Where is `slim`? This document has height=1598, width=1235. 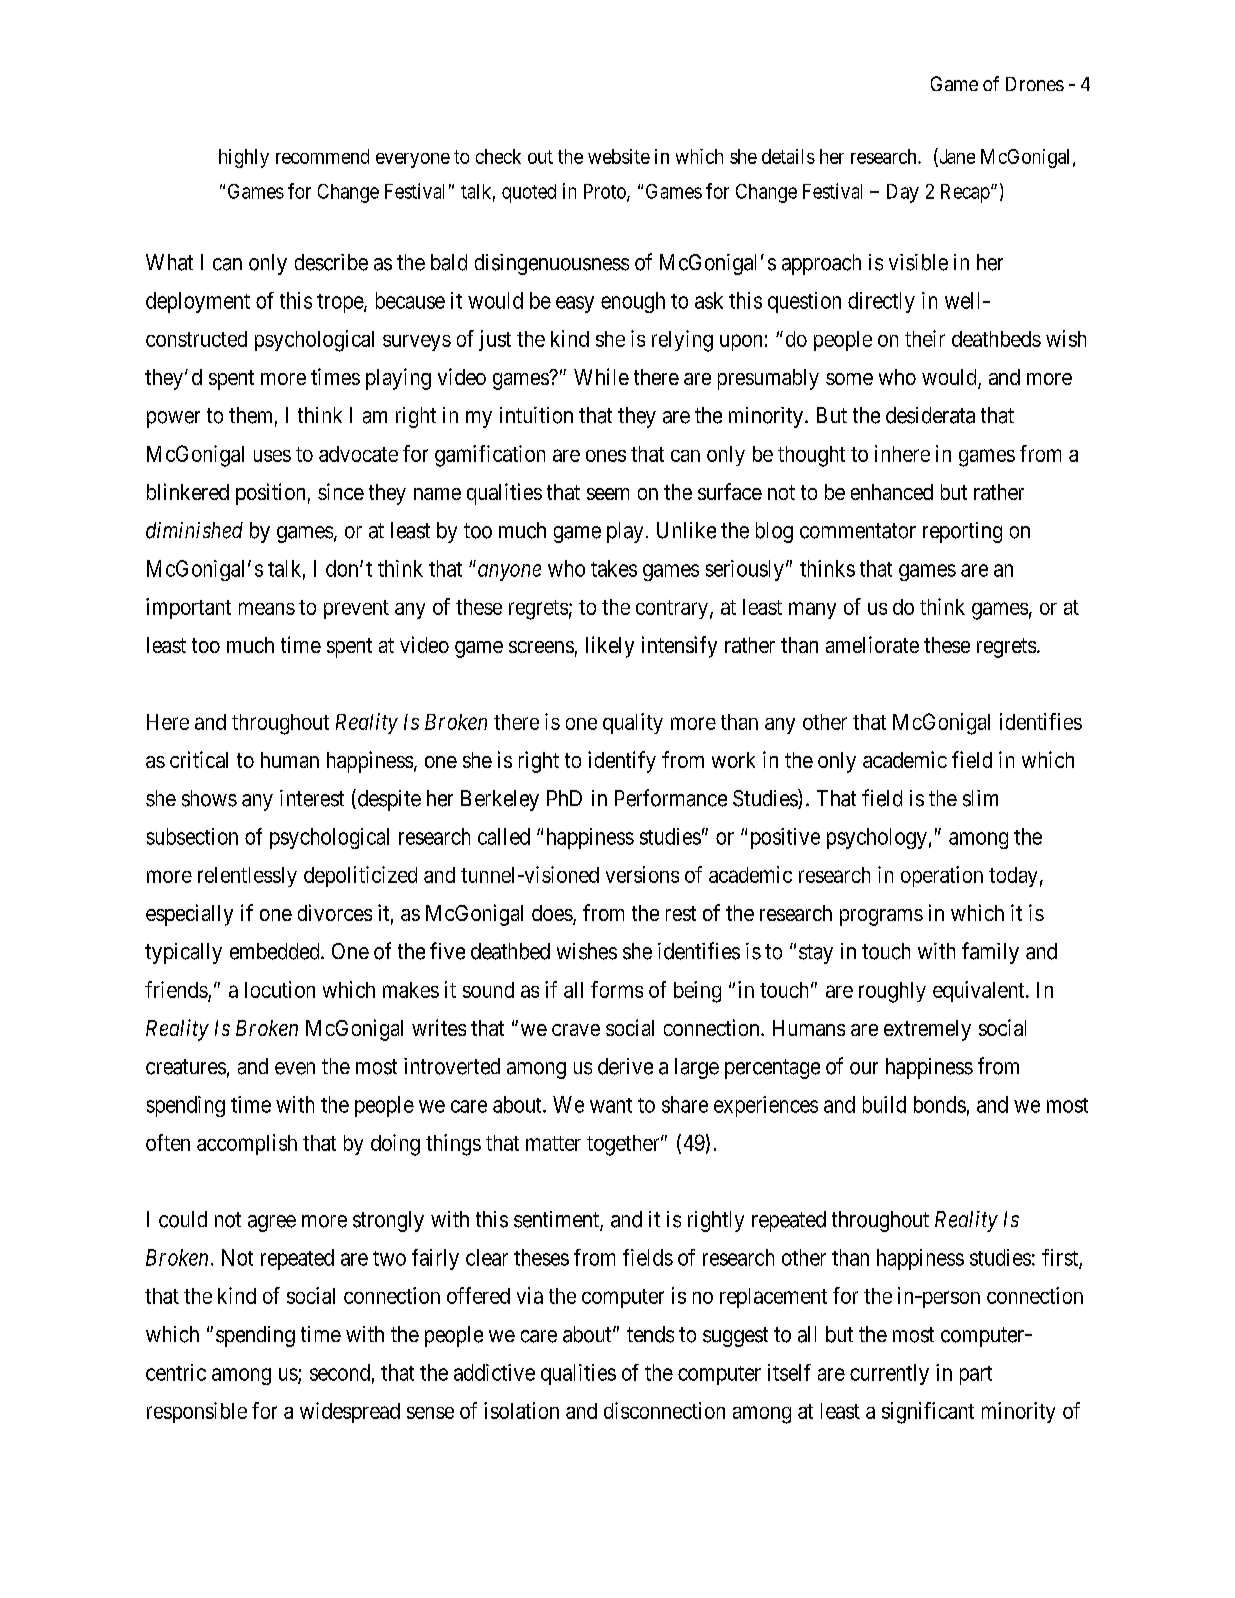
slim is located at coordinates (980, 798).
